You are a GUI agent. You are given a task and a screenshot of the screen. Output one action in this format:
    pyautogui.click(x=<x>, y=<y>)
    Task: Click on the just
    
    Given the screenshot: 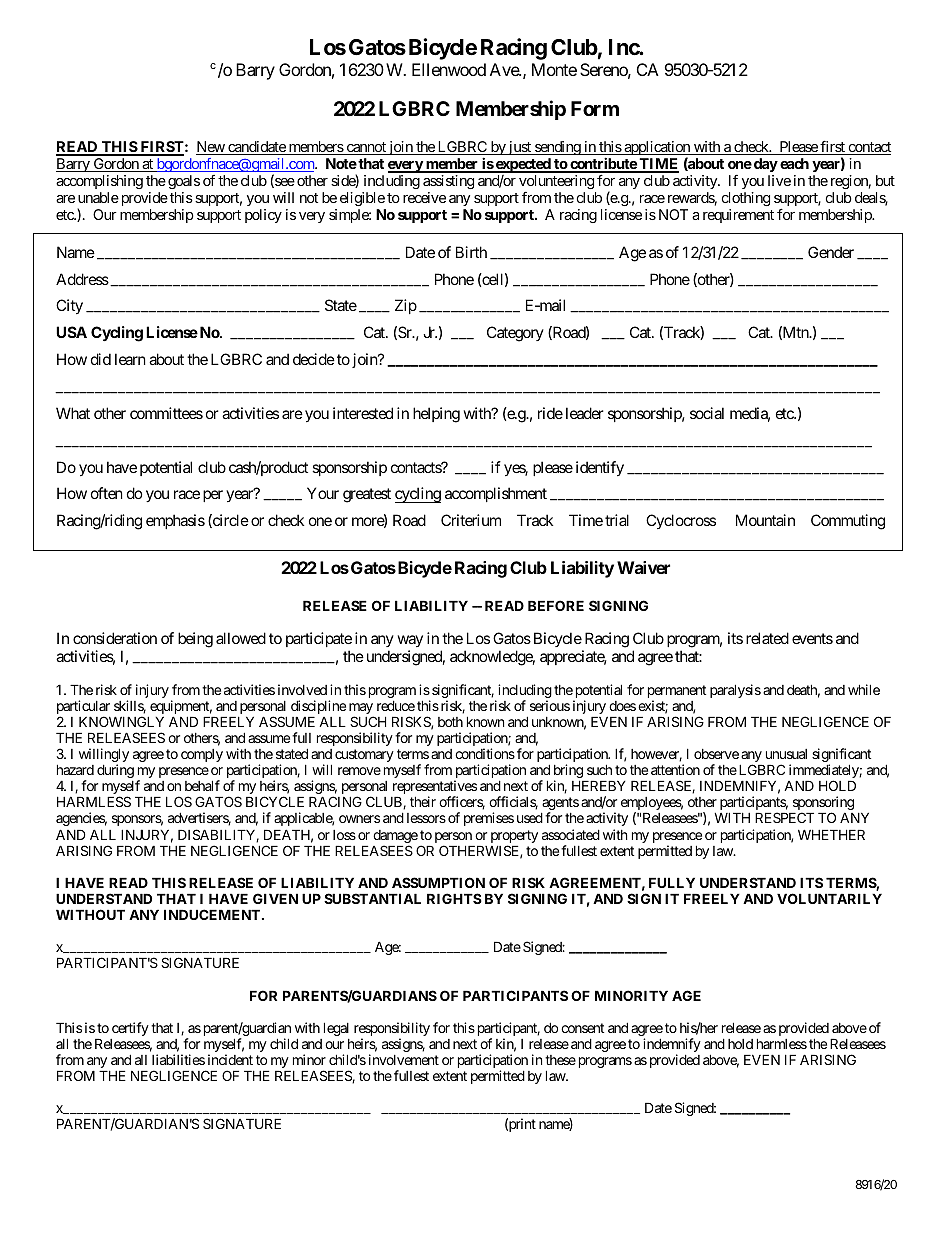 What is the action you would take?
    pyautogui.click(x=519, y=148)
